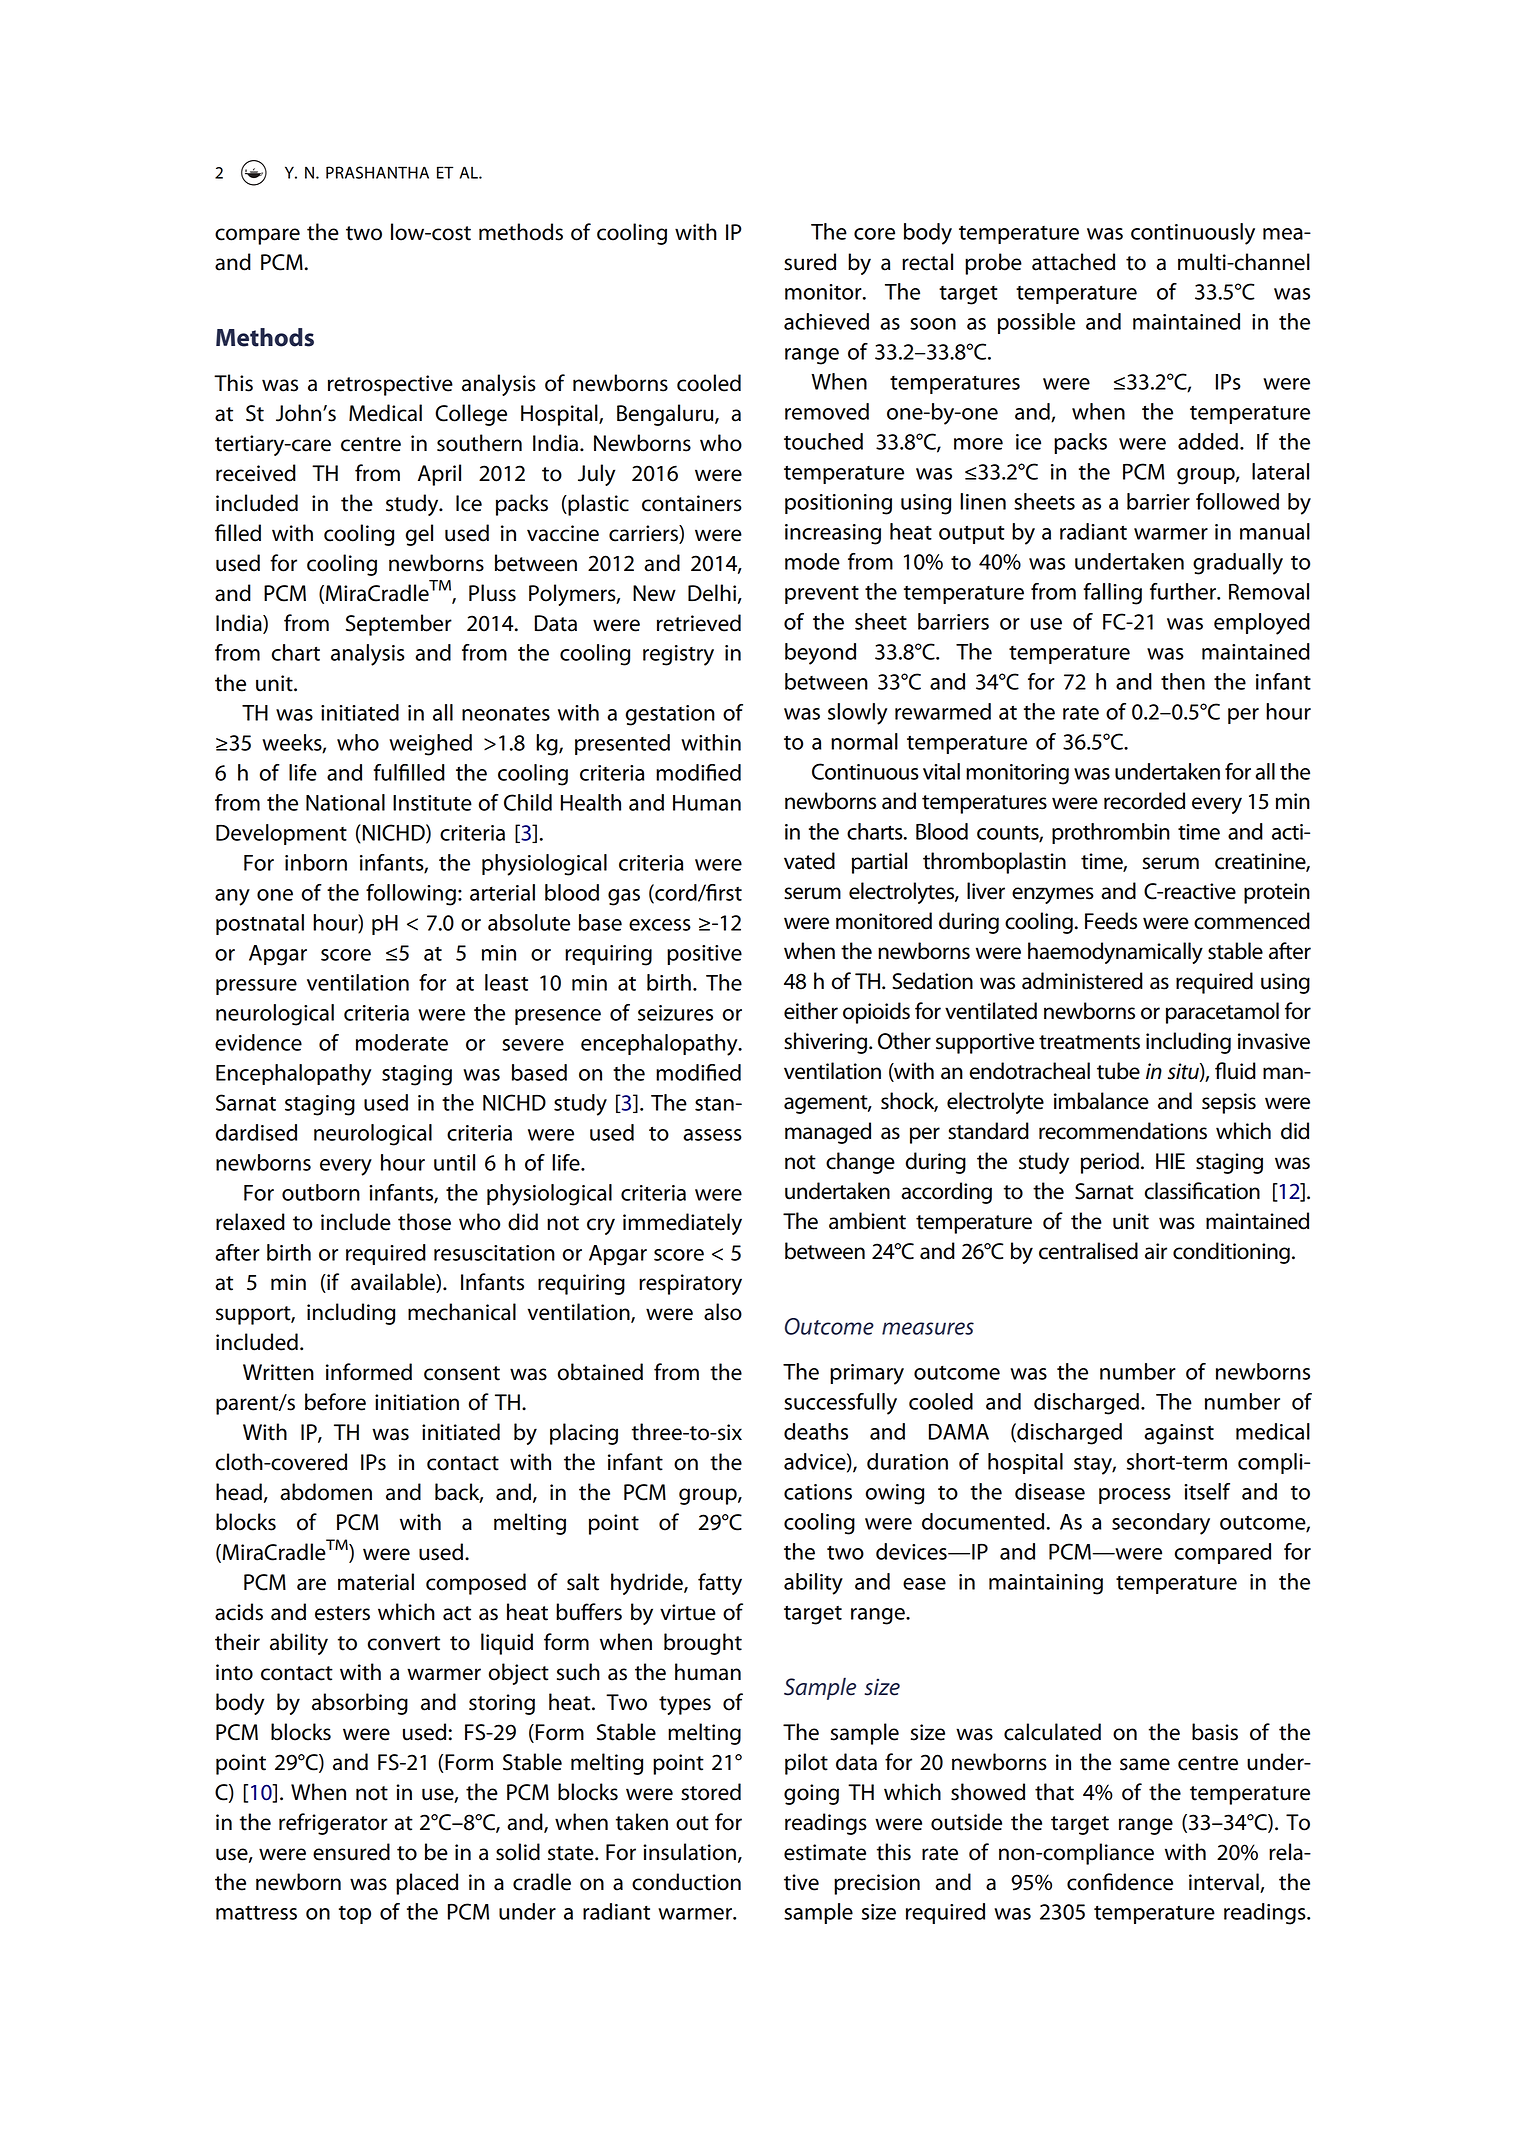 Image resolution: width=1521 pixels, height=2151 pixels. I want to click on refrigerator, so click(333, 1824).
